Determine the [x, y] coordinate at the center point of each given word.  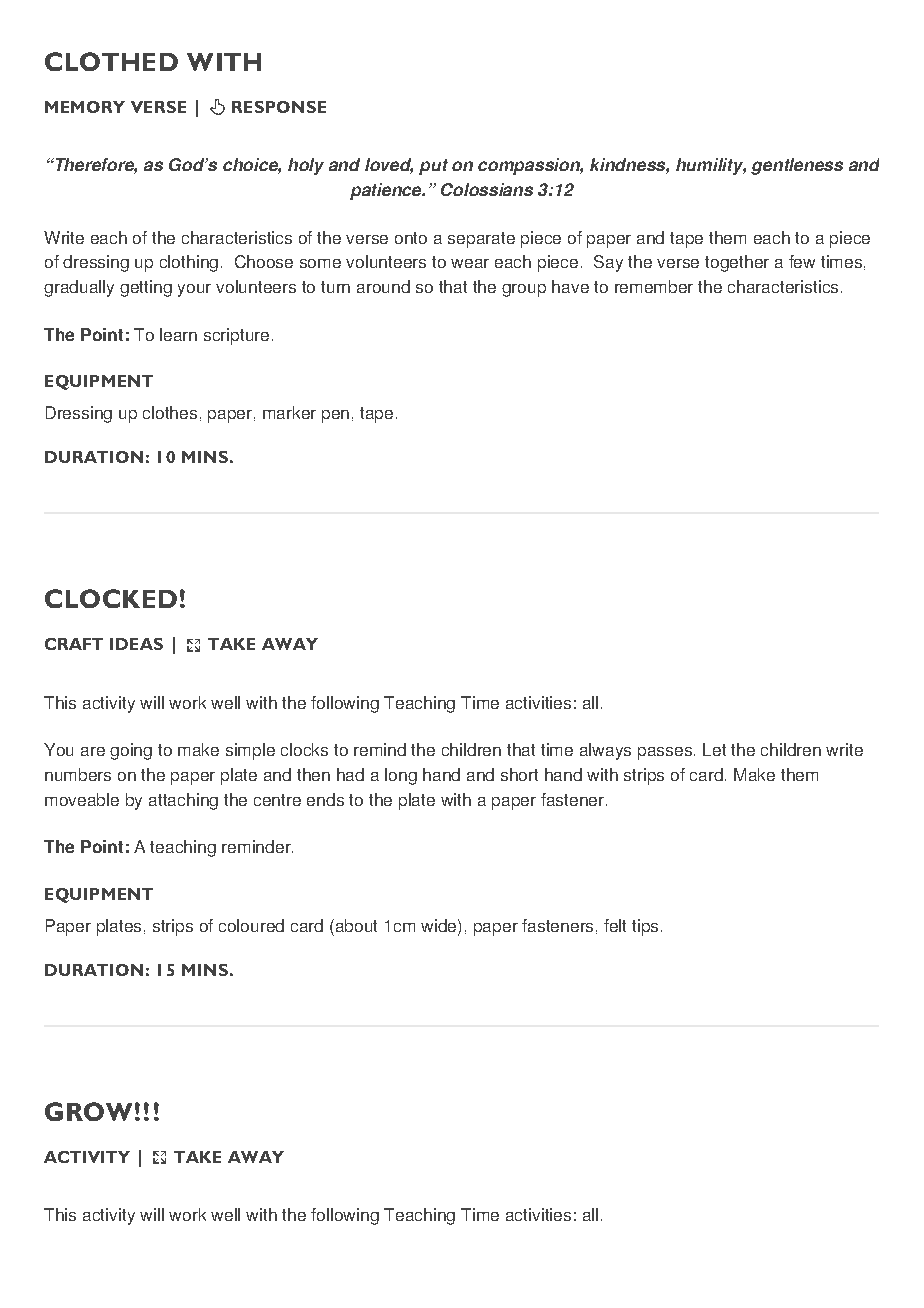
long [401, 776]
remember [654, 286]
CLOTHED [111, 61]
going [131, 751]
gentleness [797, 166]
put [433, 167]
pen [335, 416]
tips [645, 927]
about [355, 925]
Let [714, 749]
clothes [170, 412]
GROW [88, 1111]
